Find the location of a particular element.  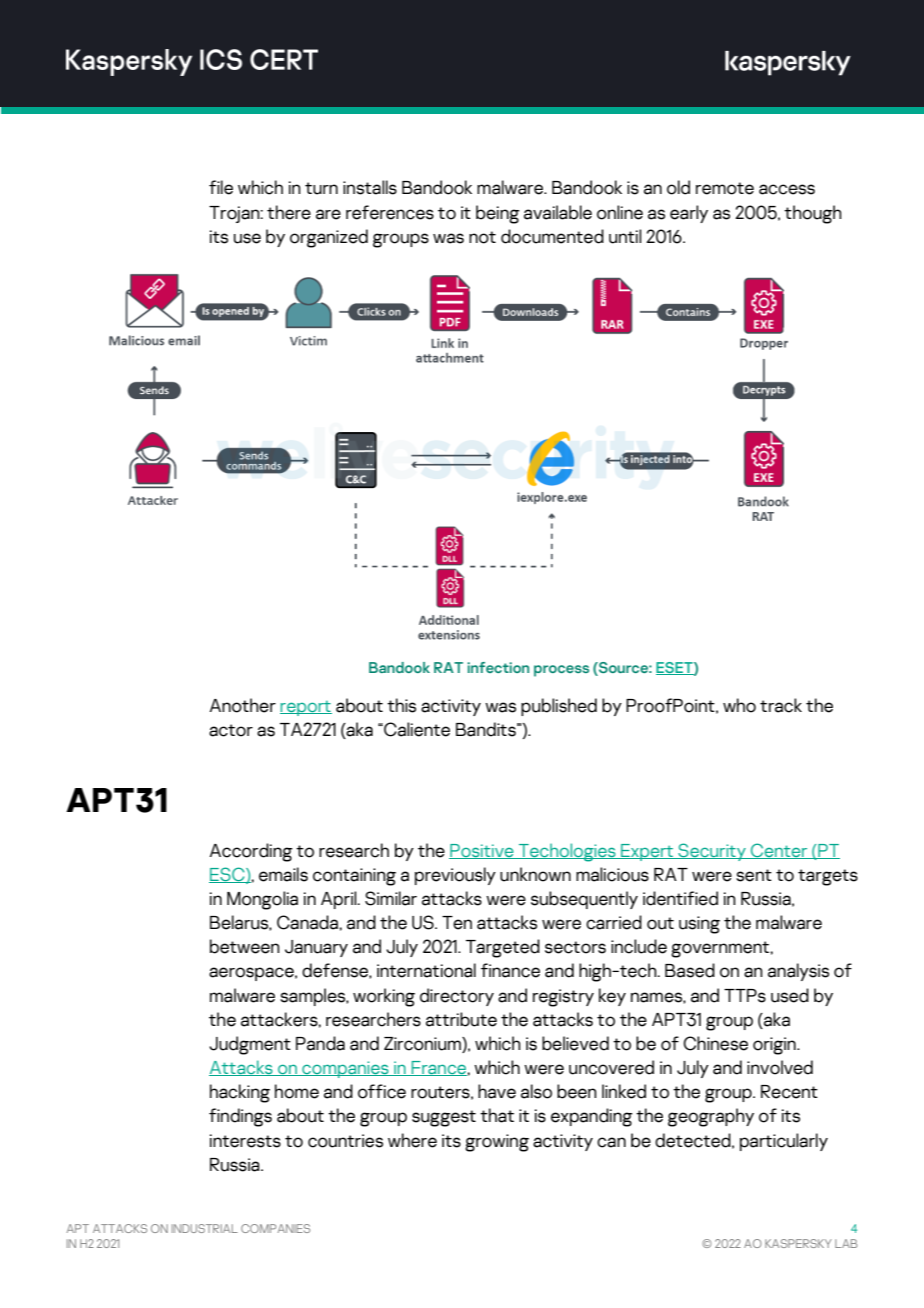

report is located at coordinates (306, 708).
